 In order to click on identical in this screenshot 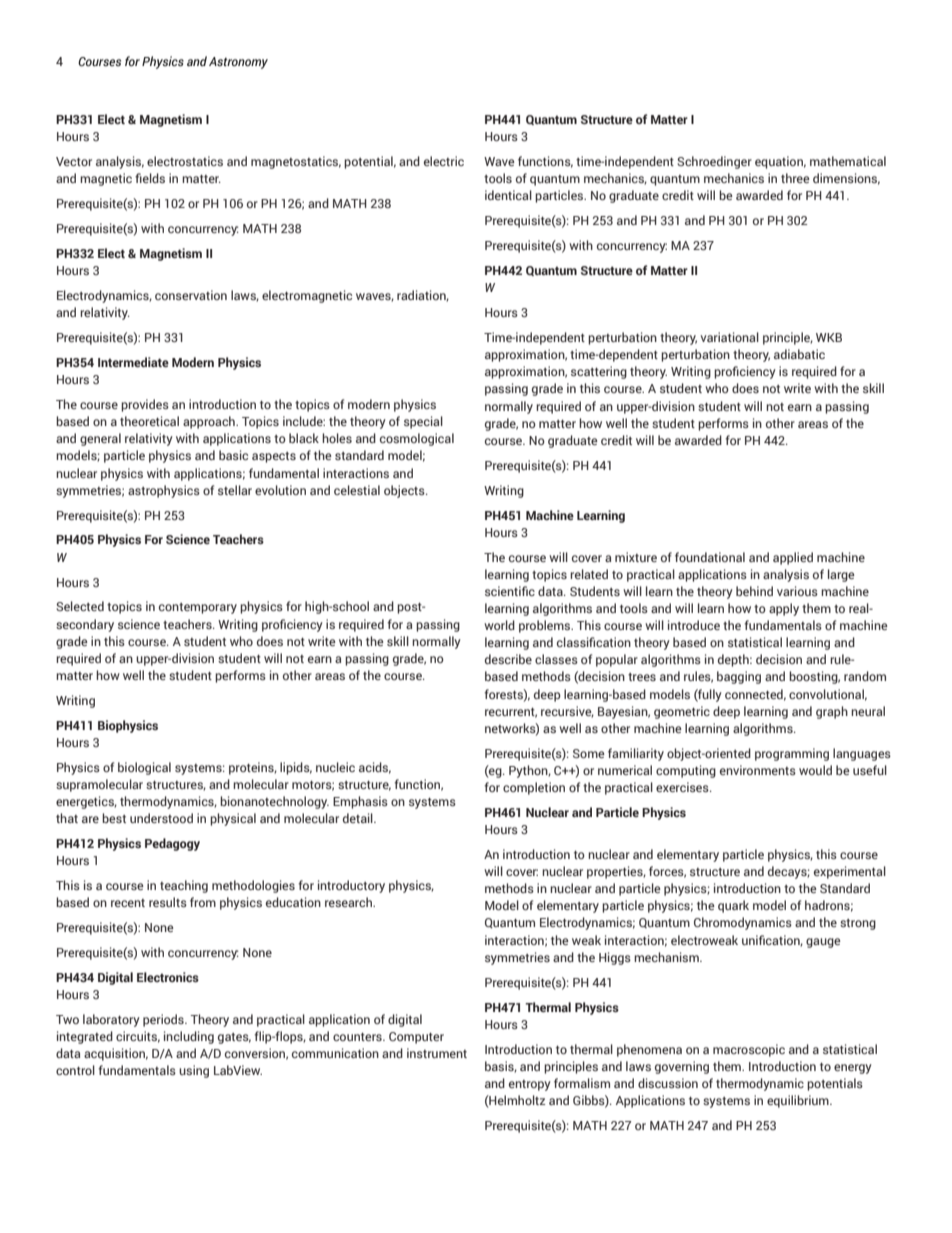, I will do `click(508, 195)`.
